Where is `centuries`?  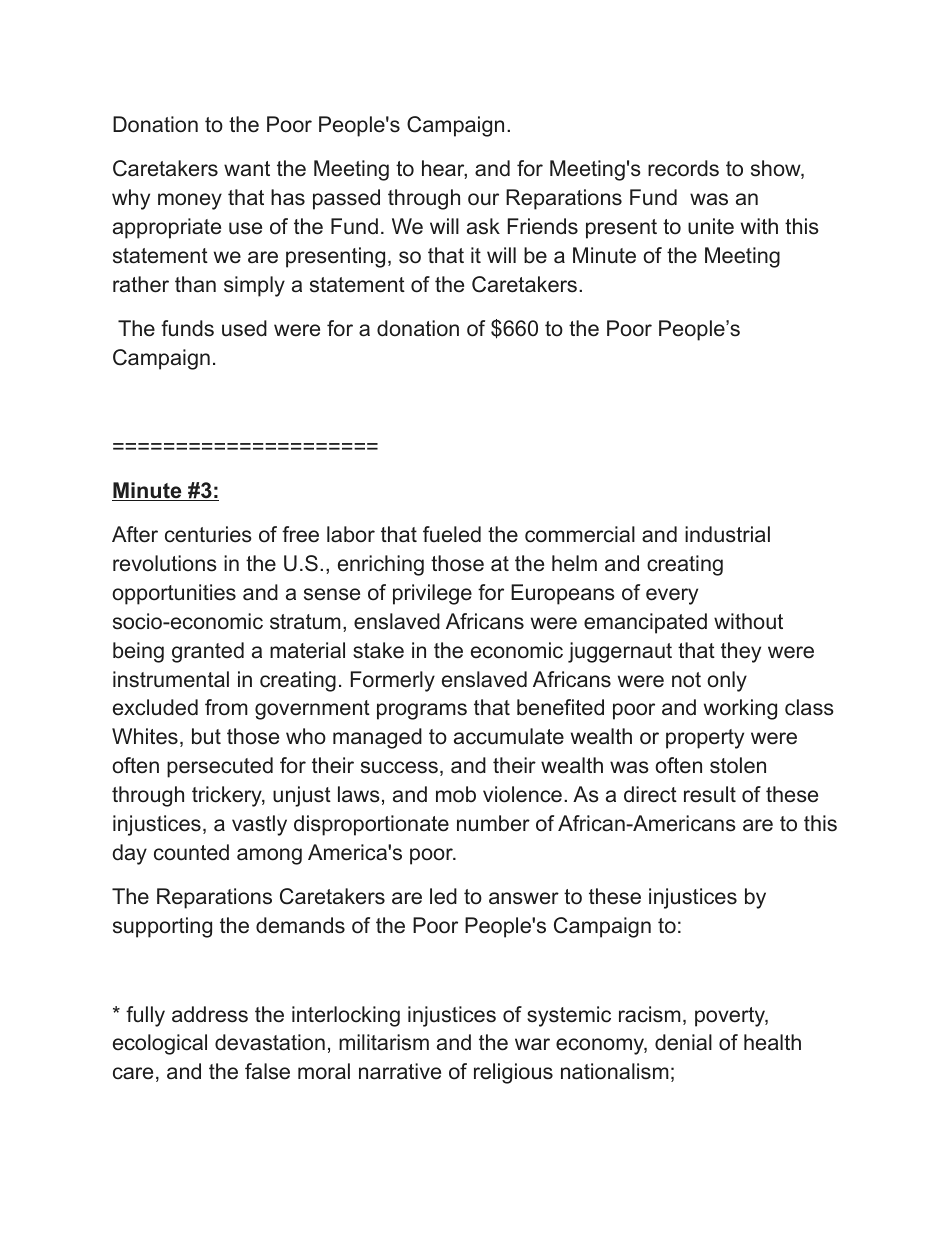
centuries is located at coordinates (208, 534).
